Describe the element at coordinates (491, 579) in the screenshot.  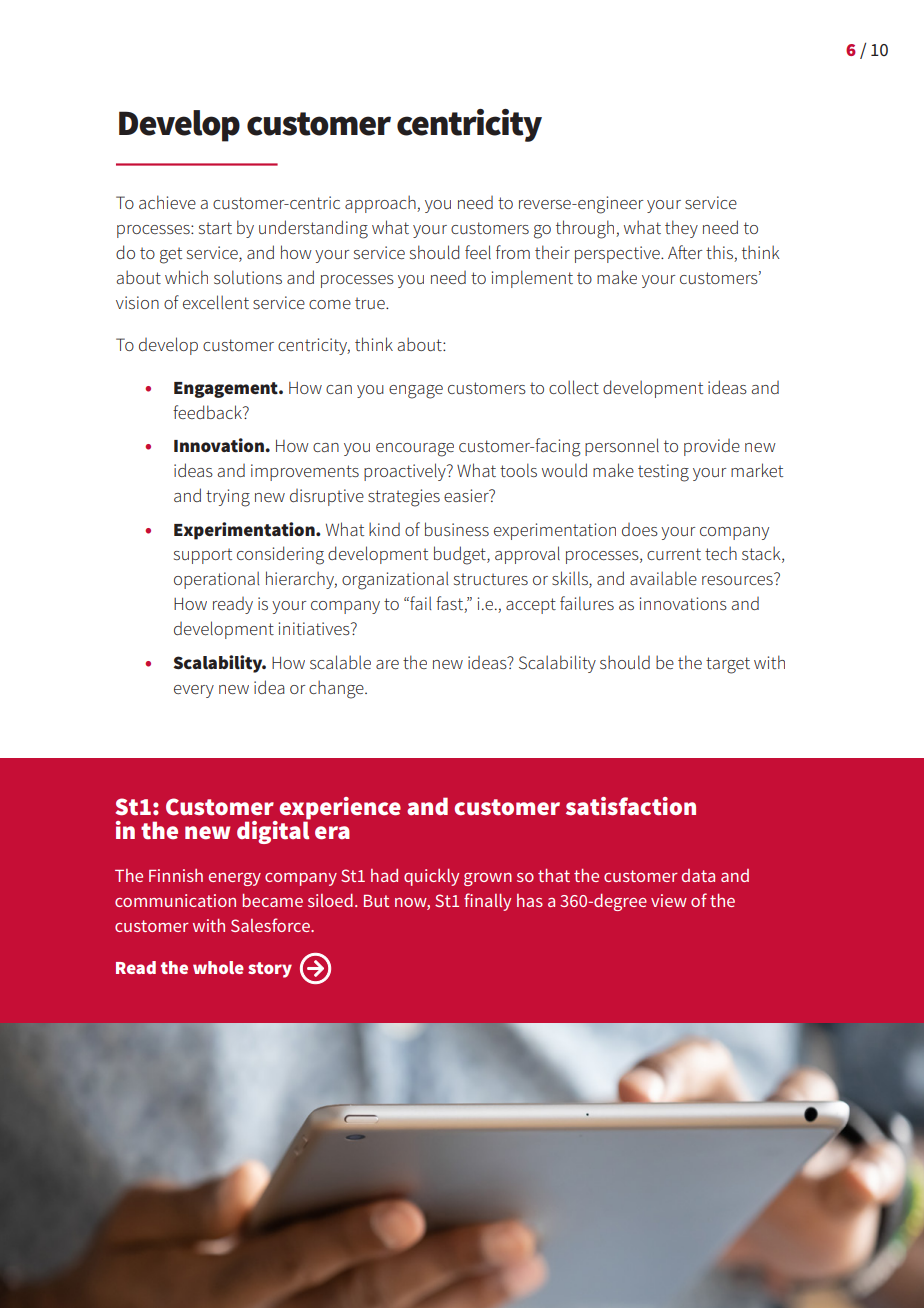
I see `structures` at that location.
